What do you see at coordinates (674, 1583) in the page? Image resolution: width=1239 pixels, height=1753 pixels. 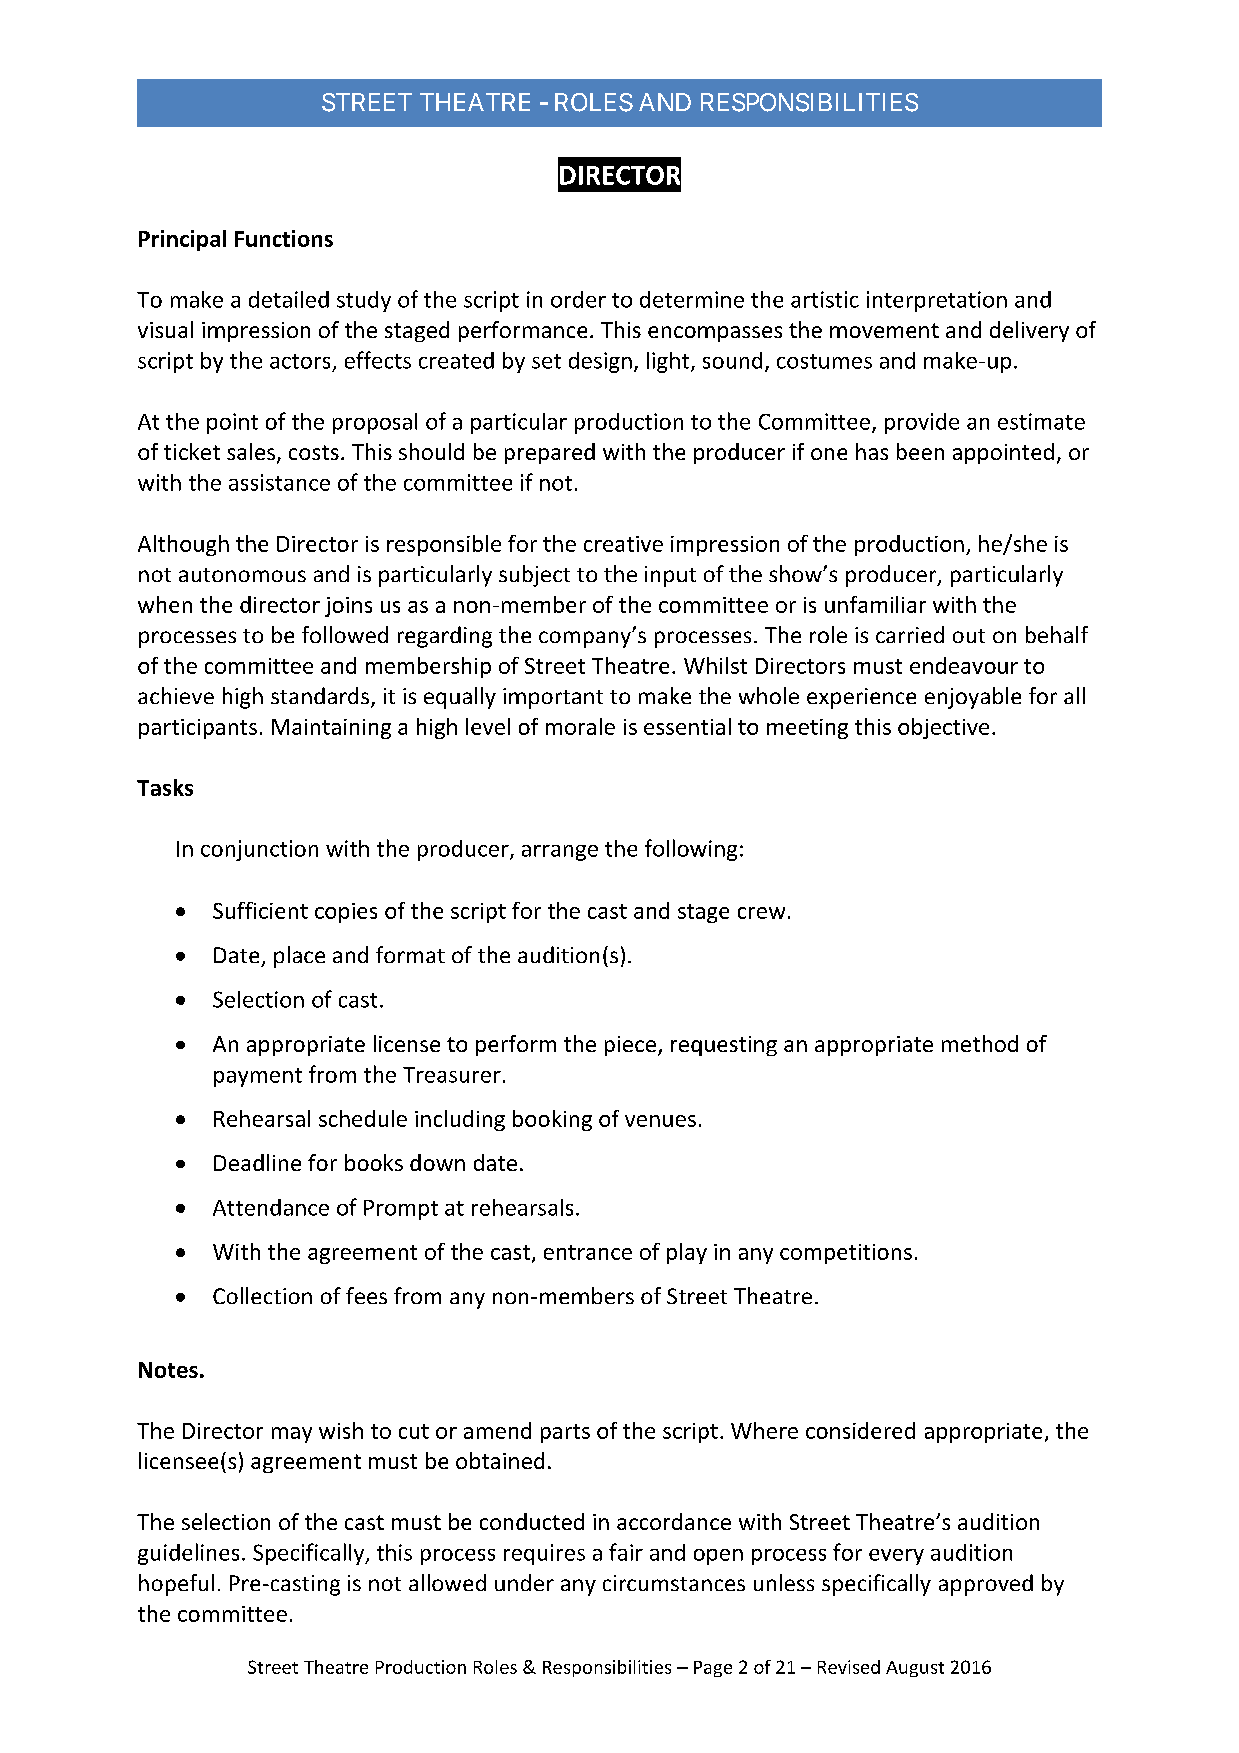 I see `circumstances` at bounding box center [674, 1583].
